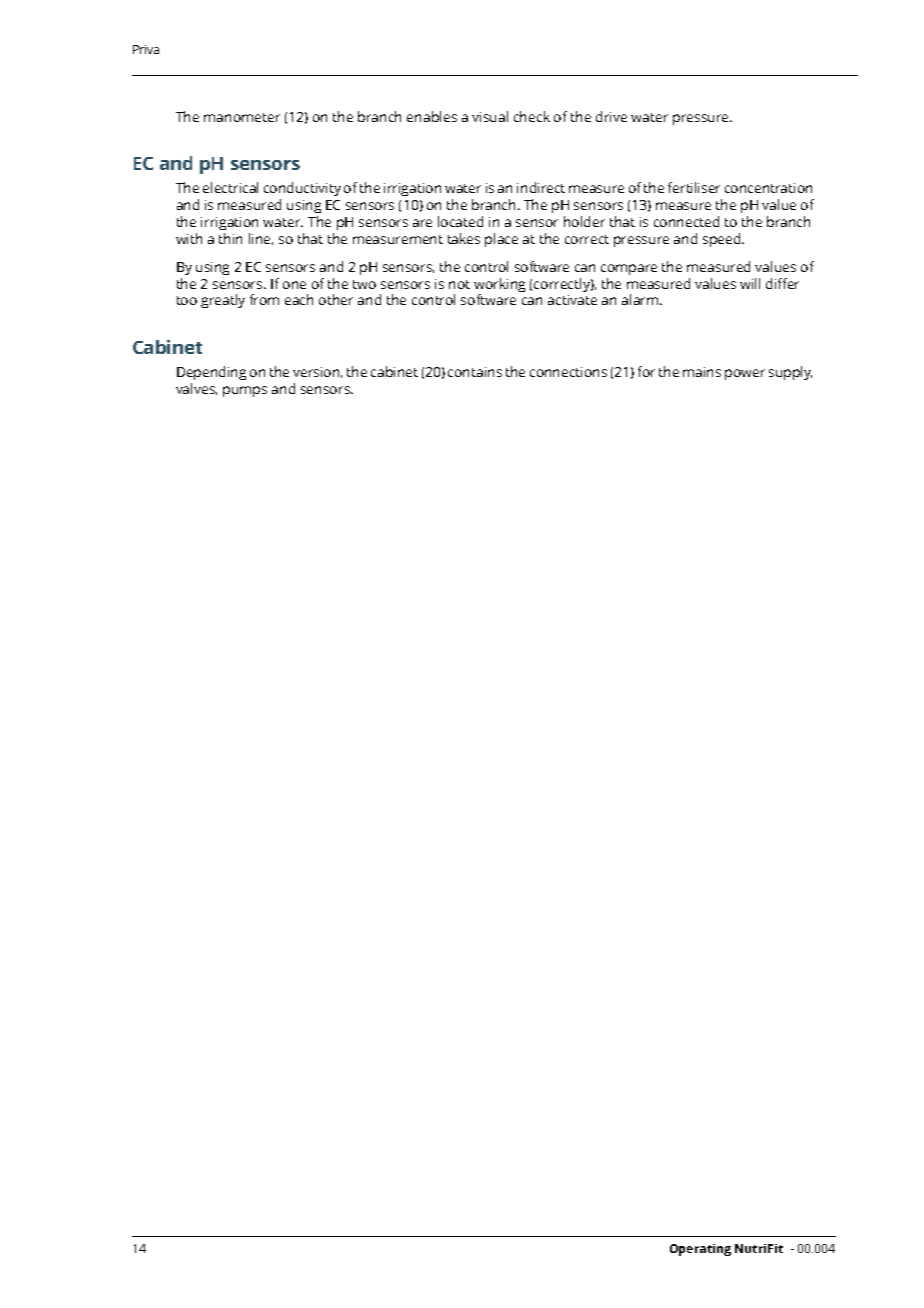 This screenshot has width=924, height=1308. Describe the element at coordinates (700, 1250) in the screenshot. I see `Operating` at that location.
